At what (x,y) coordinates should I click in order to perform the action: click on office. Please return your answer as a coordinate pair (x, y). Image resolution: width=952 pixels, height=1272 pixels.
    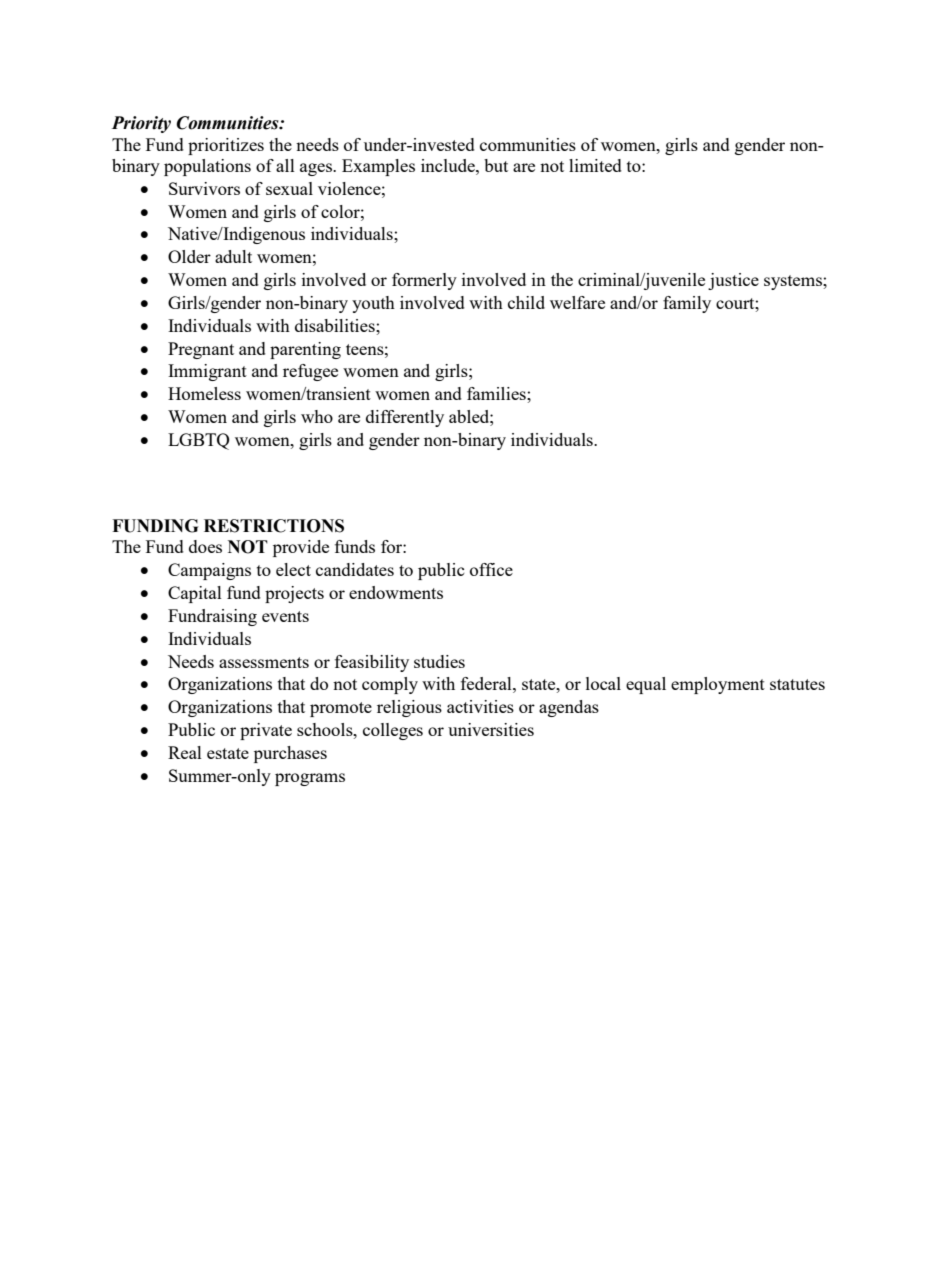
    Looking at the image, I should click on (491, 569).
